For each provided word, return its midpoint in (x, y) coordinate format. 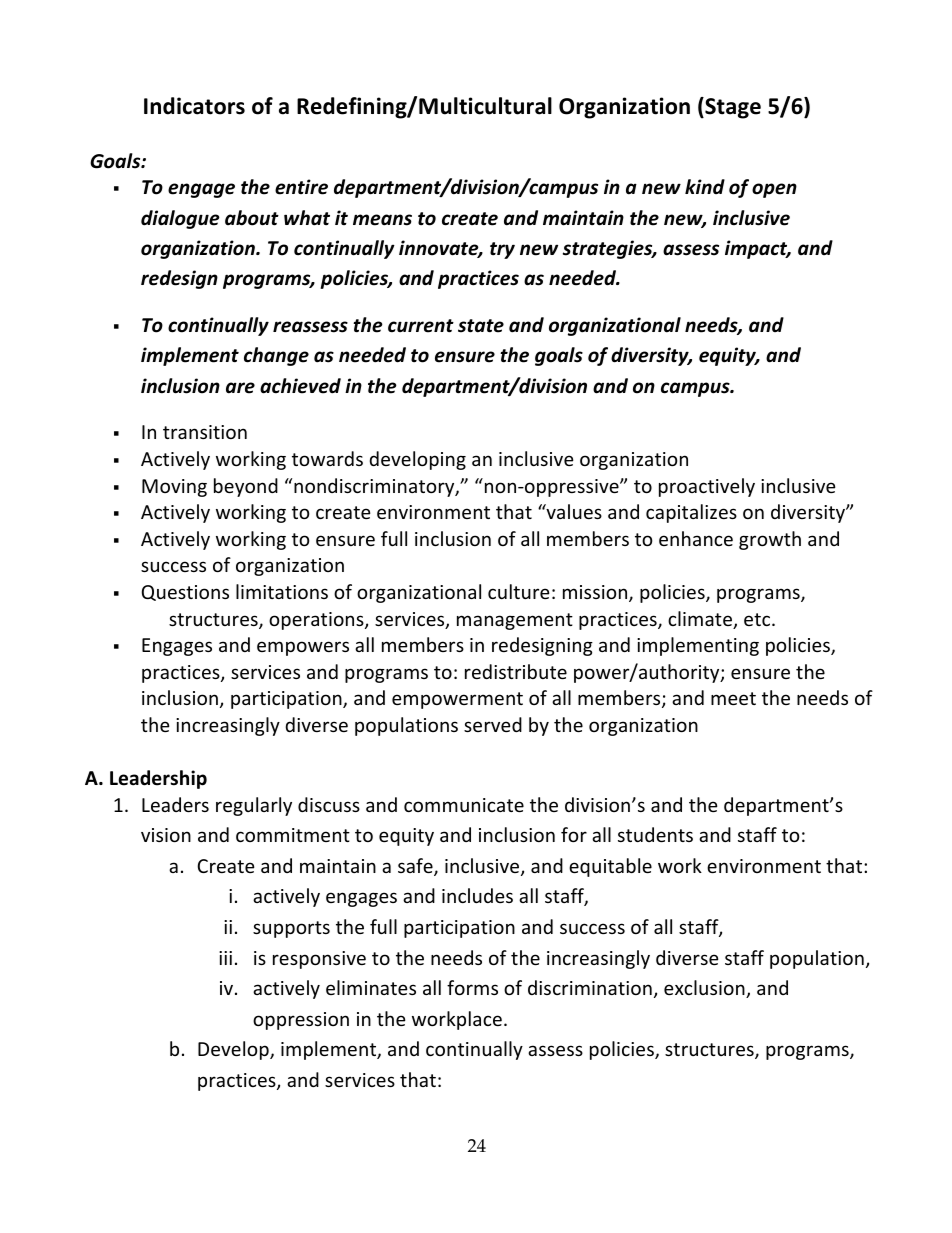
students (655, 834)
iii (225, 958)
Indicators (194, 106)
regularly (254, 806)
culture (519, 591)
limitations (282, 591)
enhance (696, 538)
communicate (464, 805)
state (481, 326)
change (276, 356)
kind (705, 186)
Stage (732, 108)
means (382, 220)
